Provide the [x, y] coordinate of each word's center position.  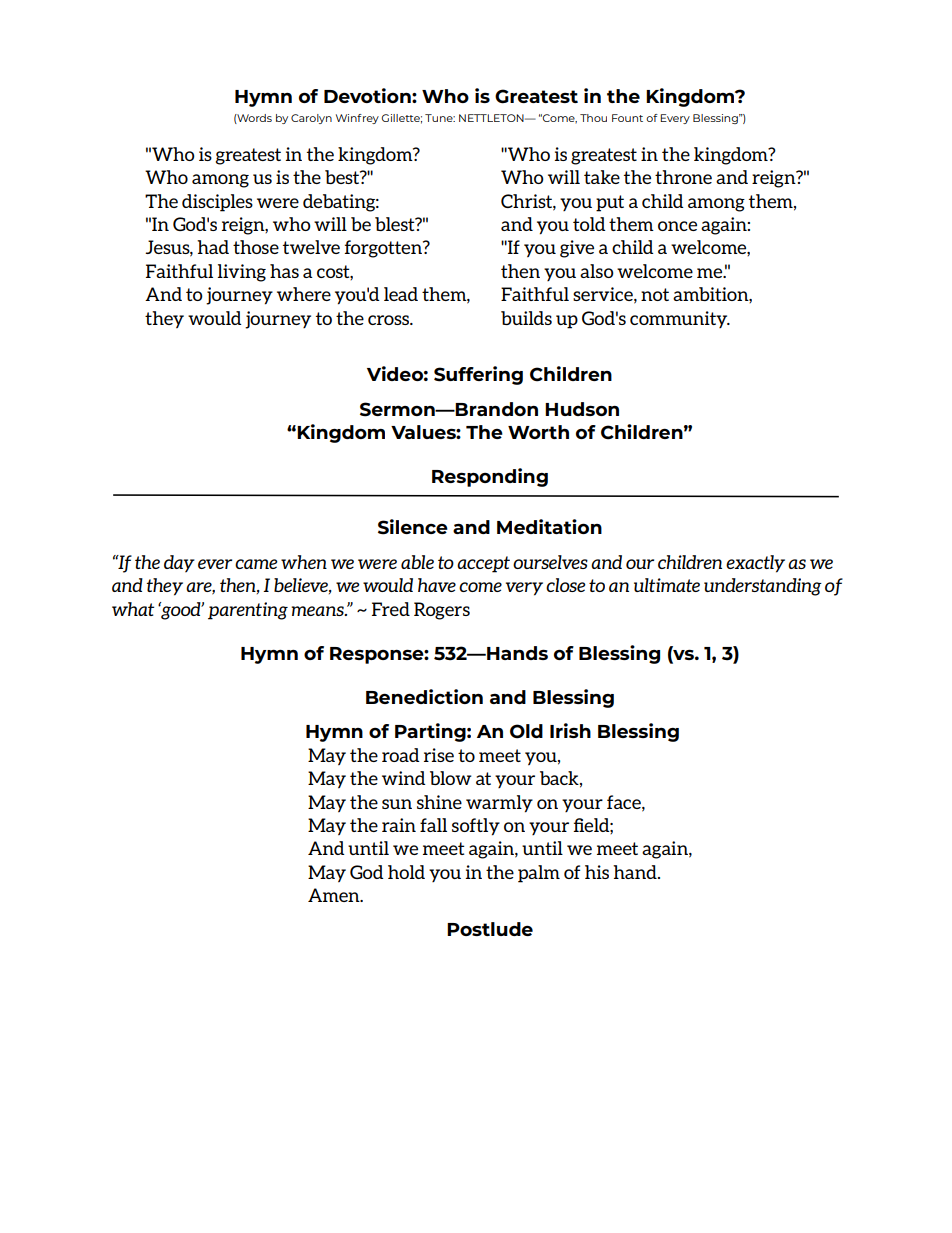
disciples [217, 203]
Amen [335, 895]
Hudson [582, 409]
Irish [570, 730]
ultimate [667, 585]
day [179, 564]
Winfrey [357, 119]
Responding [490, 477]
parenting [248, 611]
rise [439, 755]
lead [401, 294]
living [242, 273]
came [256, 564]
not [655, 294]
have [437, 585]
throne [683, 177]
